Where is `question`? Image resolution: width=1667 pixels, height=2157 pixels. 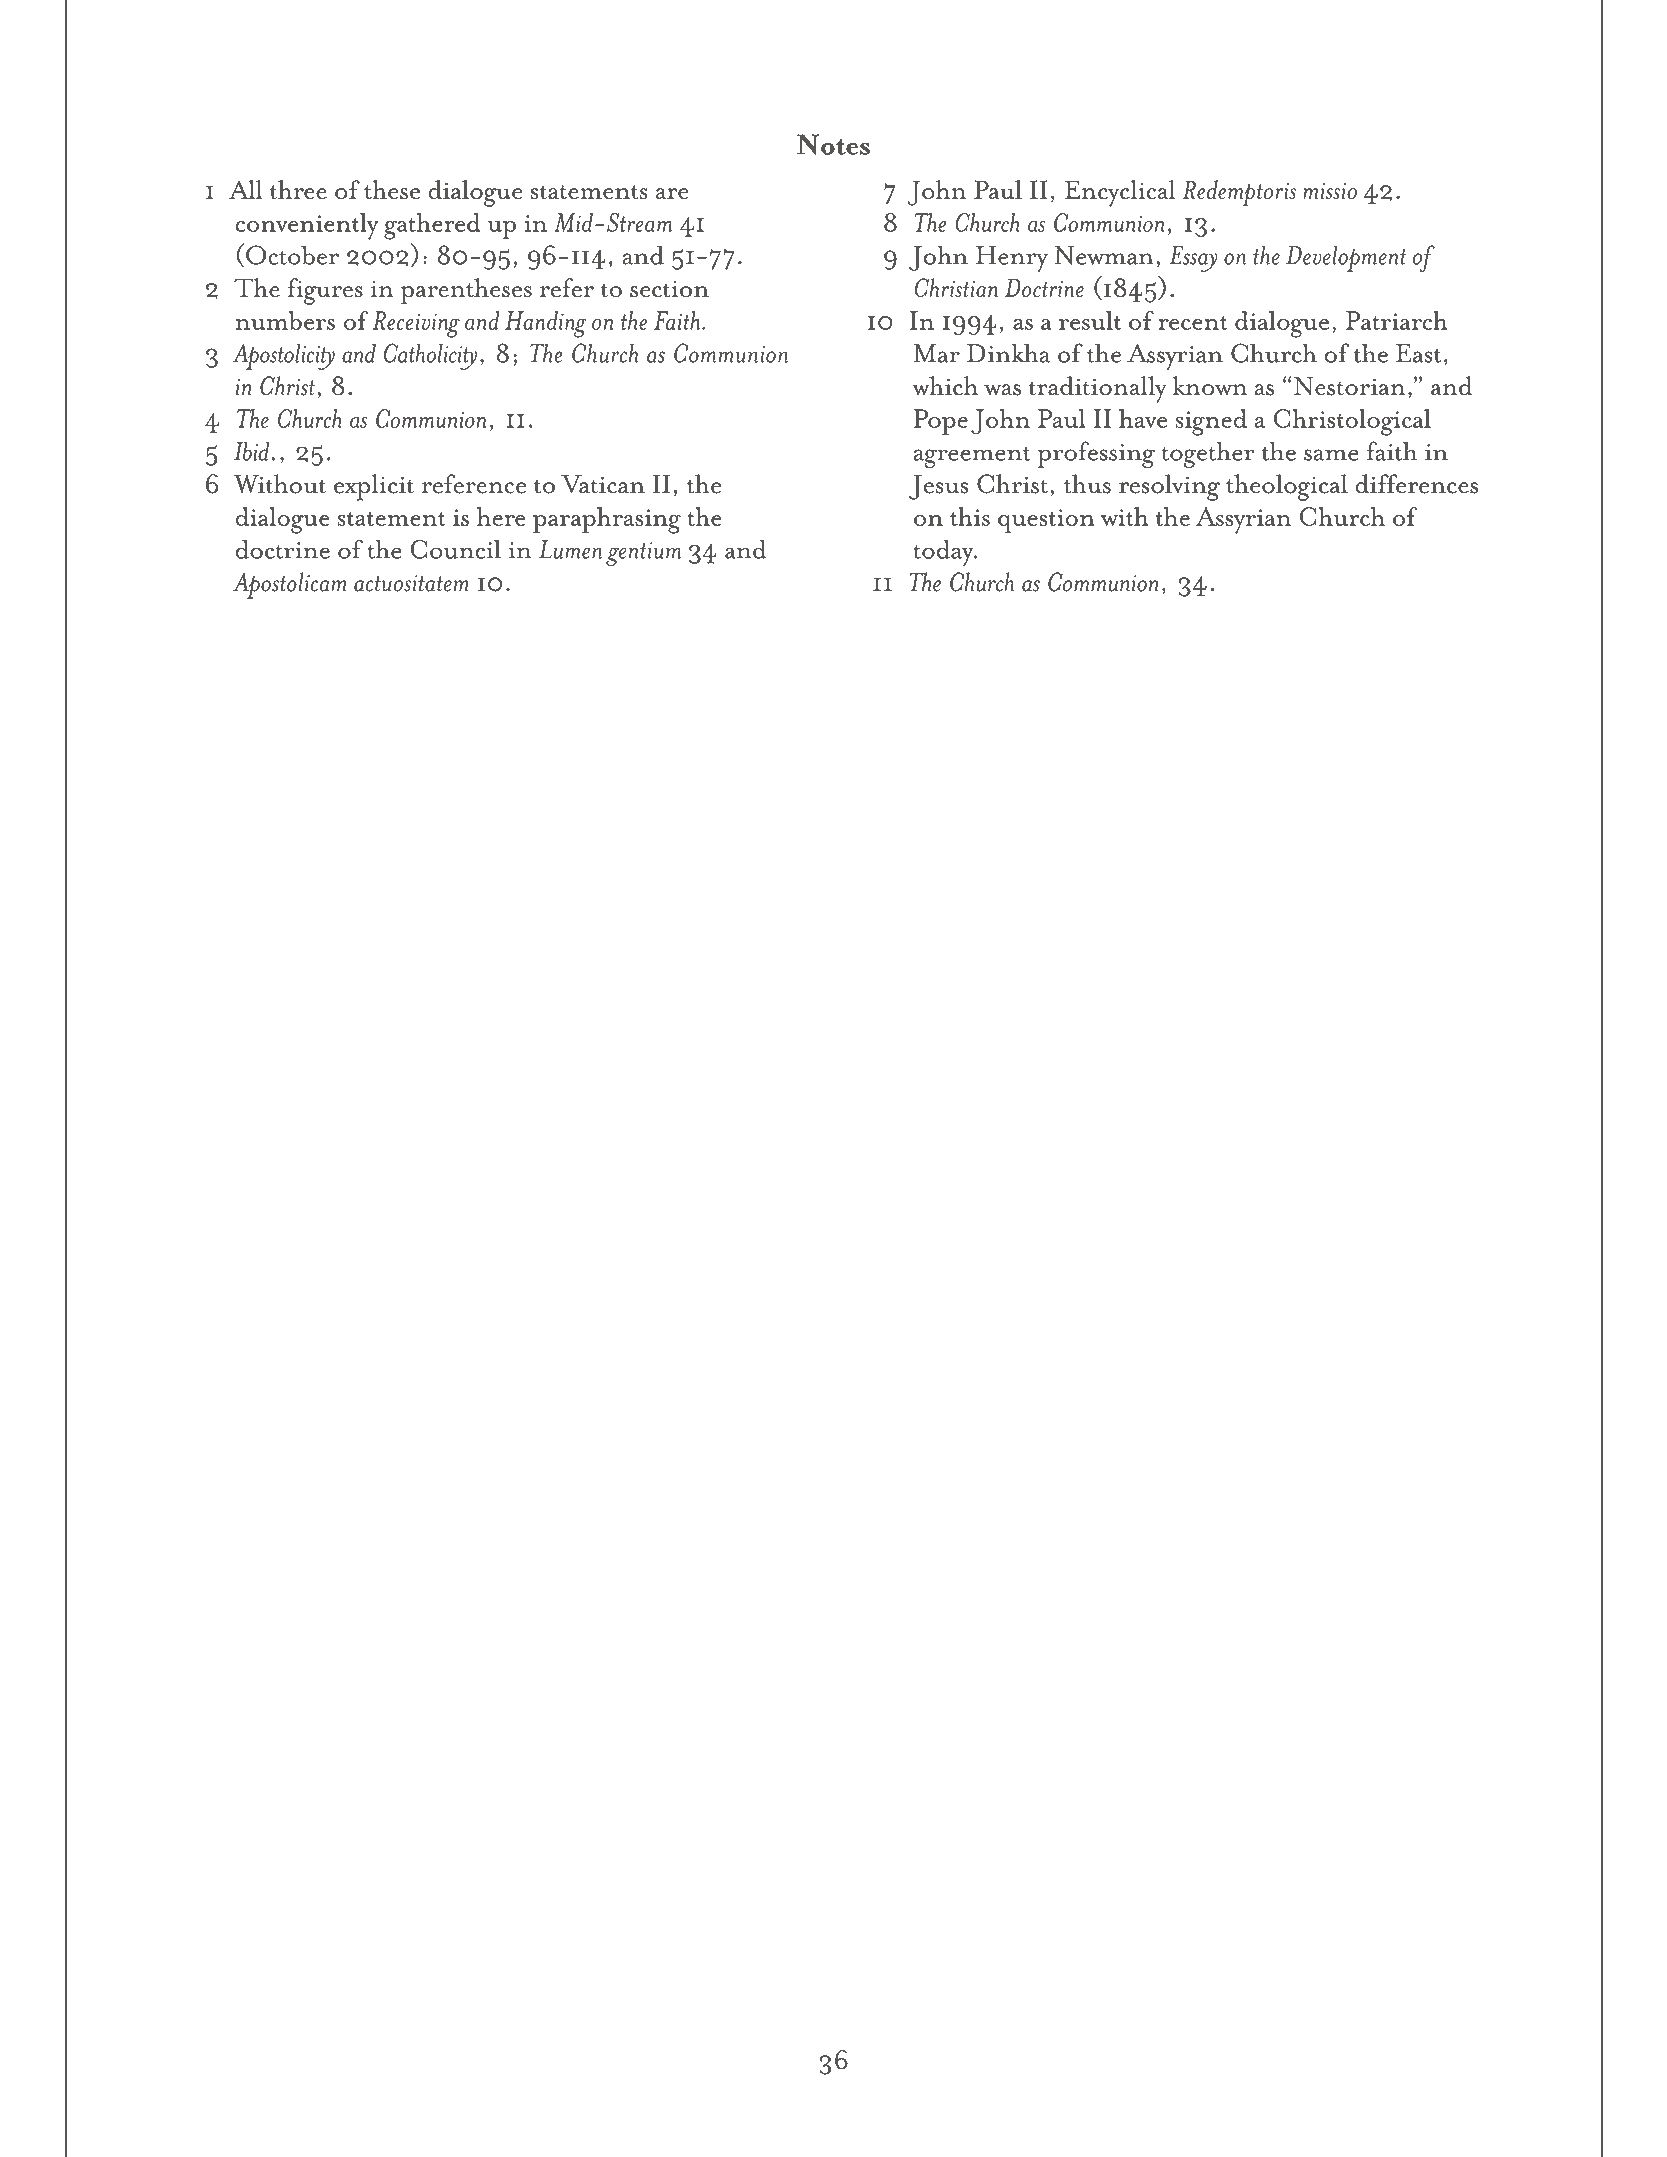 question is located at coordinates (1046, 521).
